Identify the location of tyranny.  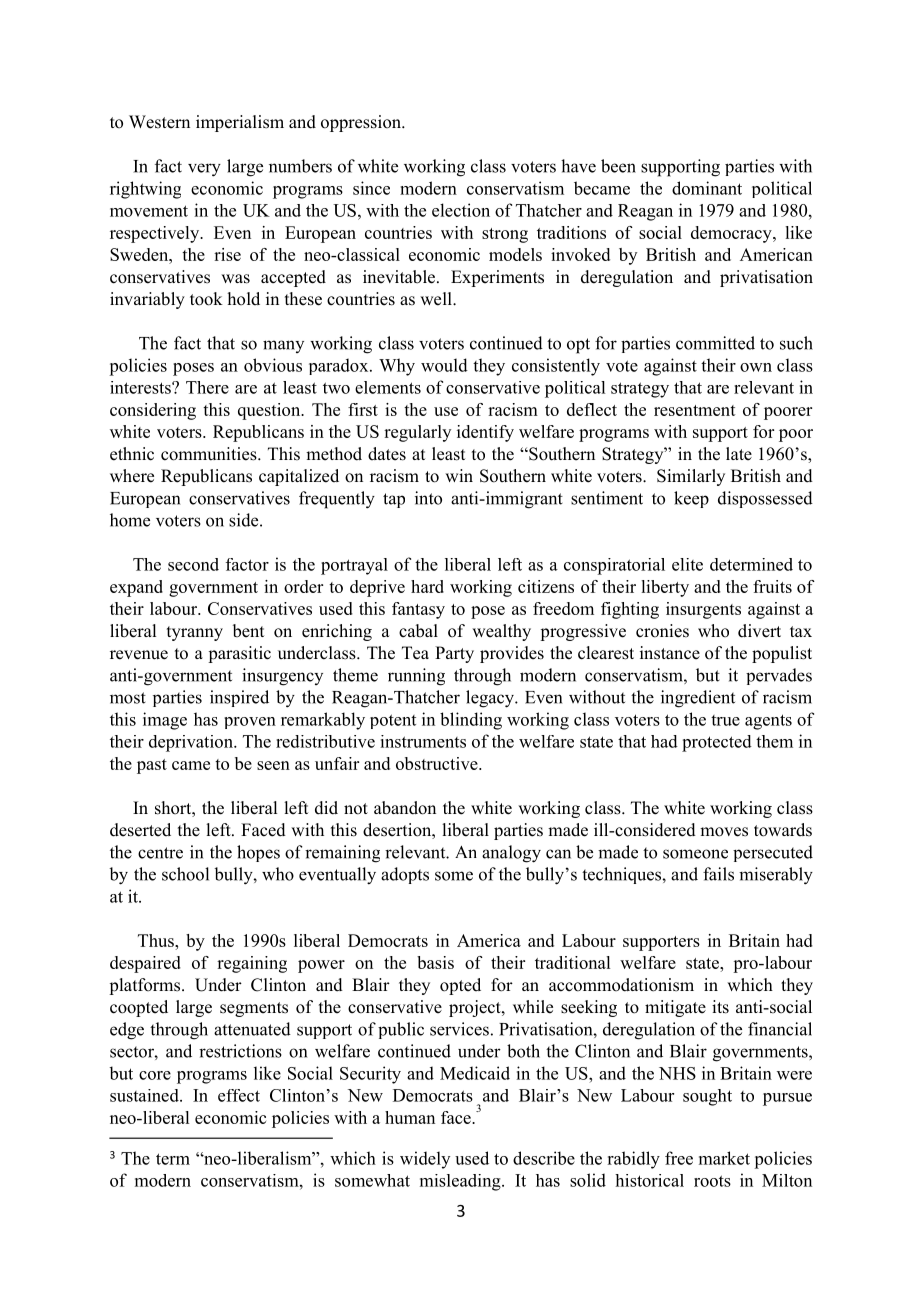
(195, 633).
